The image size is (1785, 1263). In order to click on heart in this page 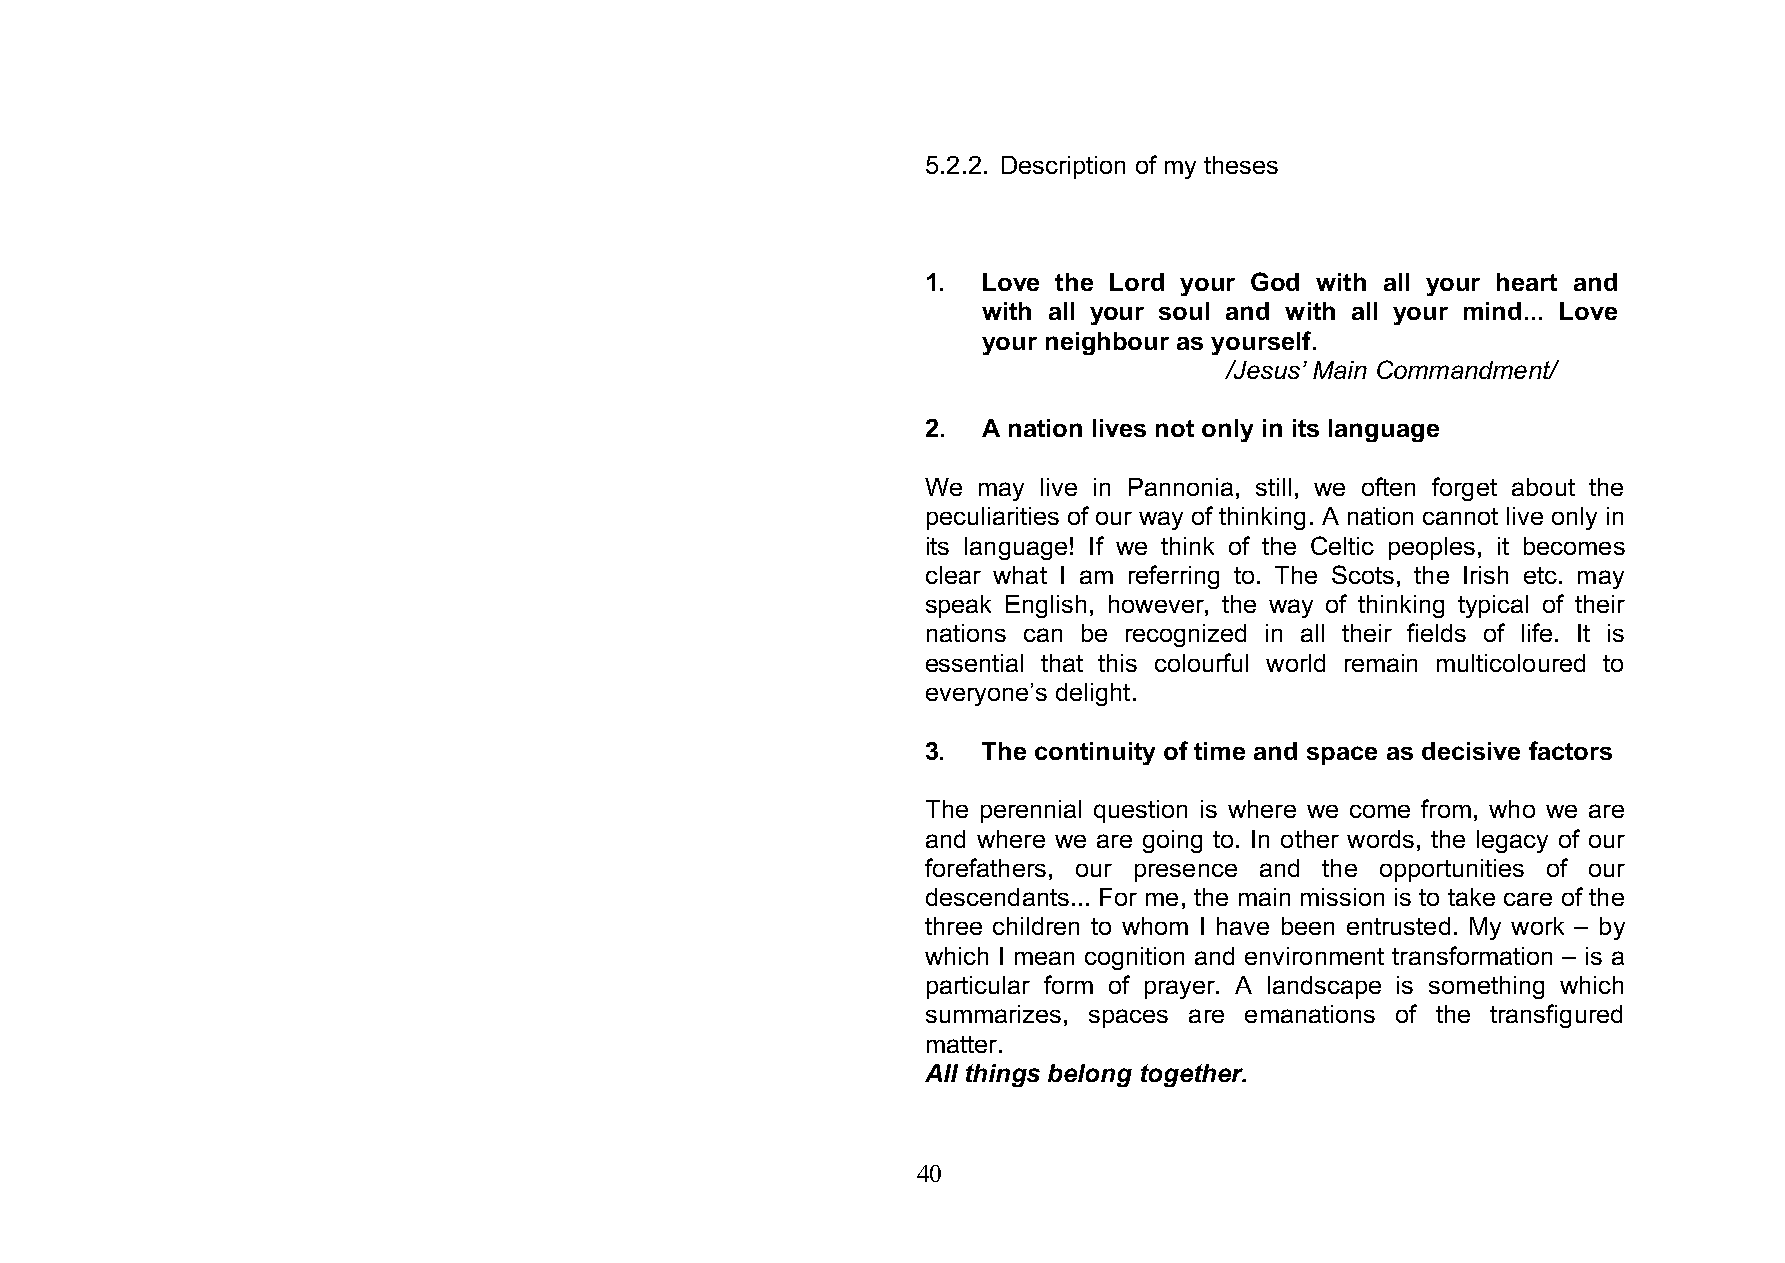, I will do `click(1527, 282)`.
